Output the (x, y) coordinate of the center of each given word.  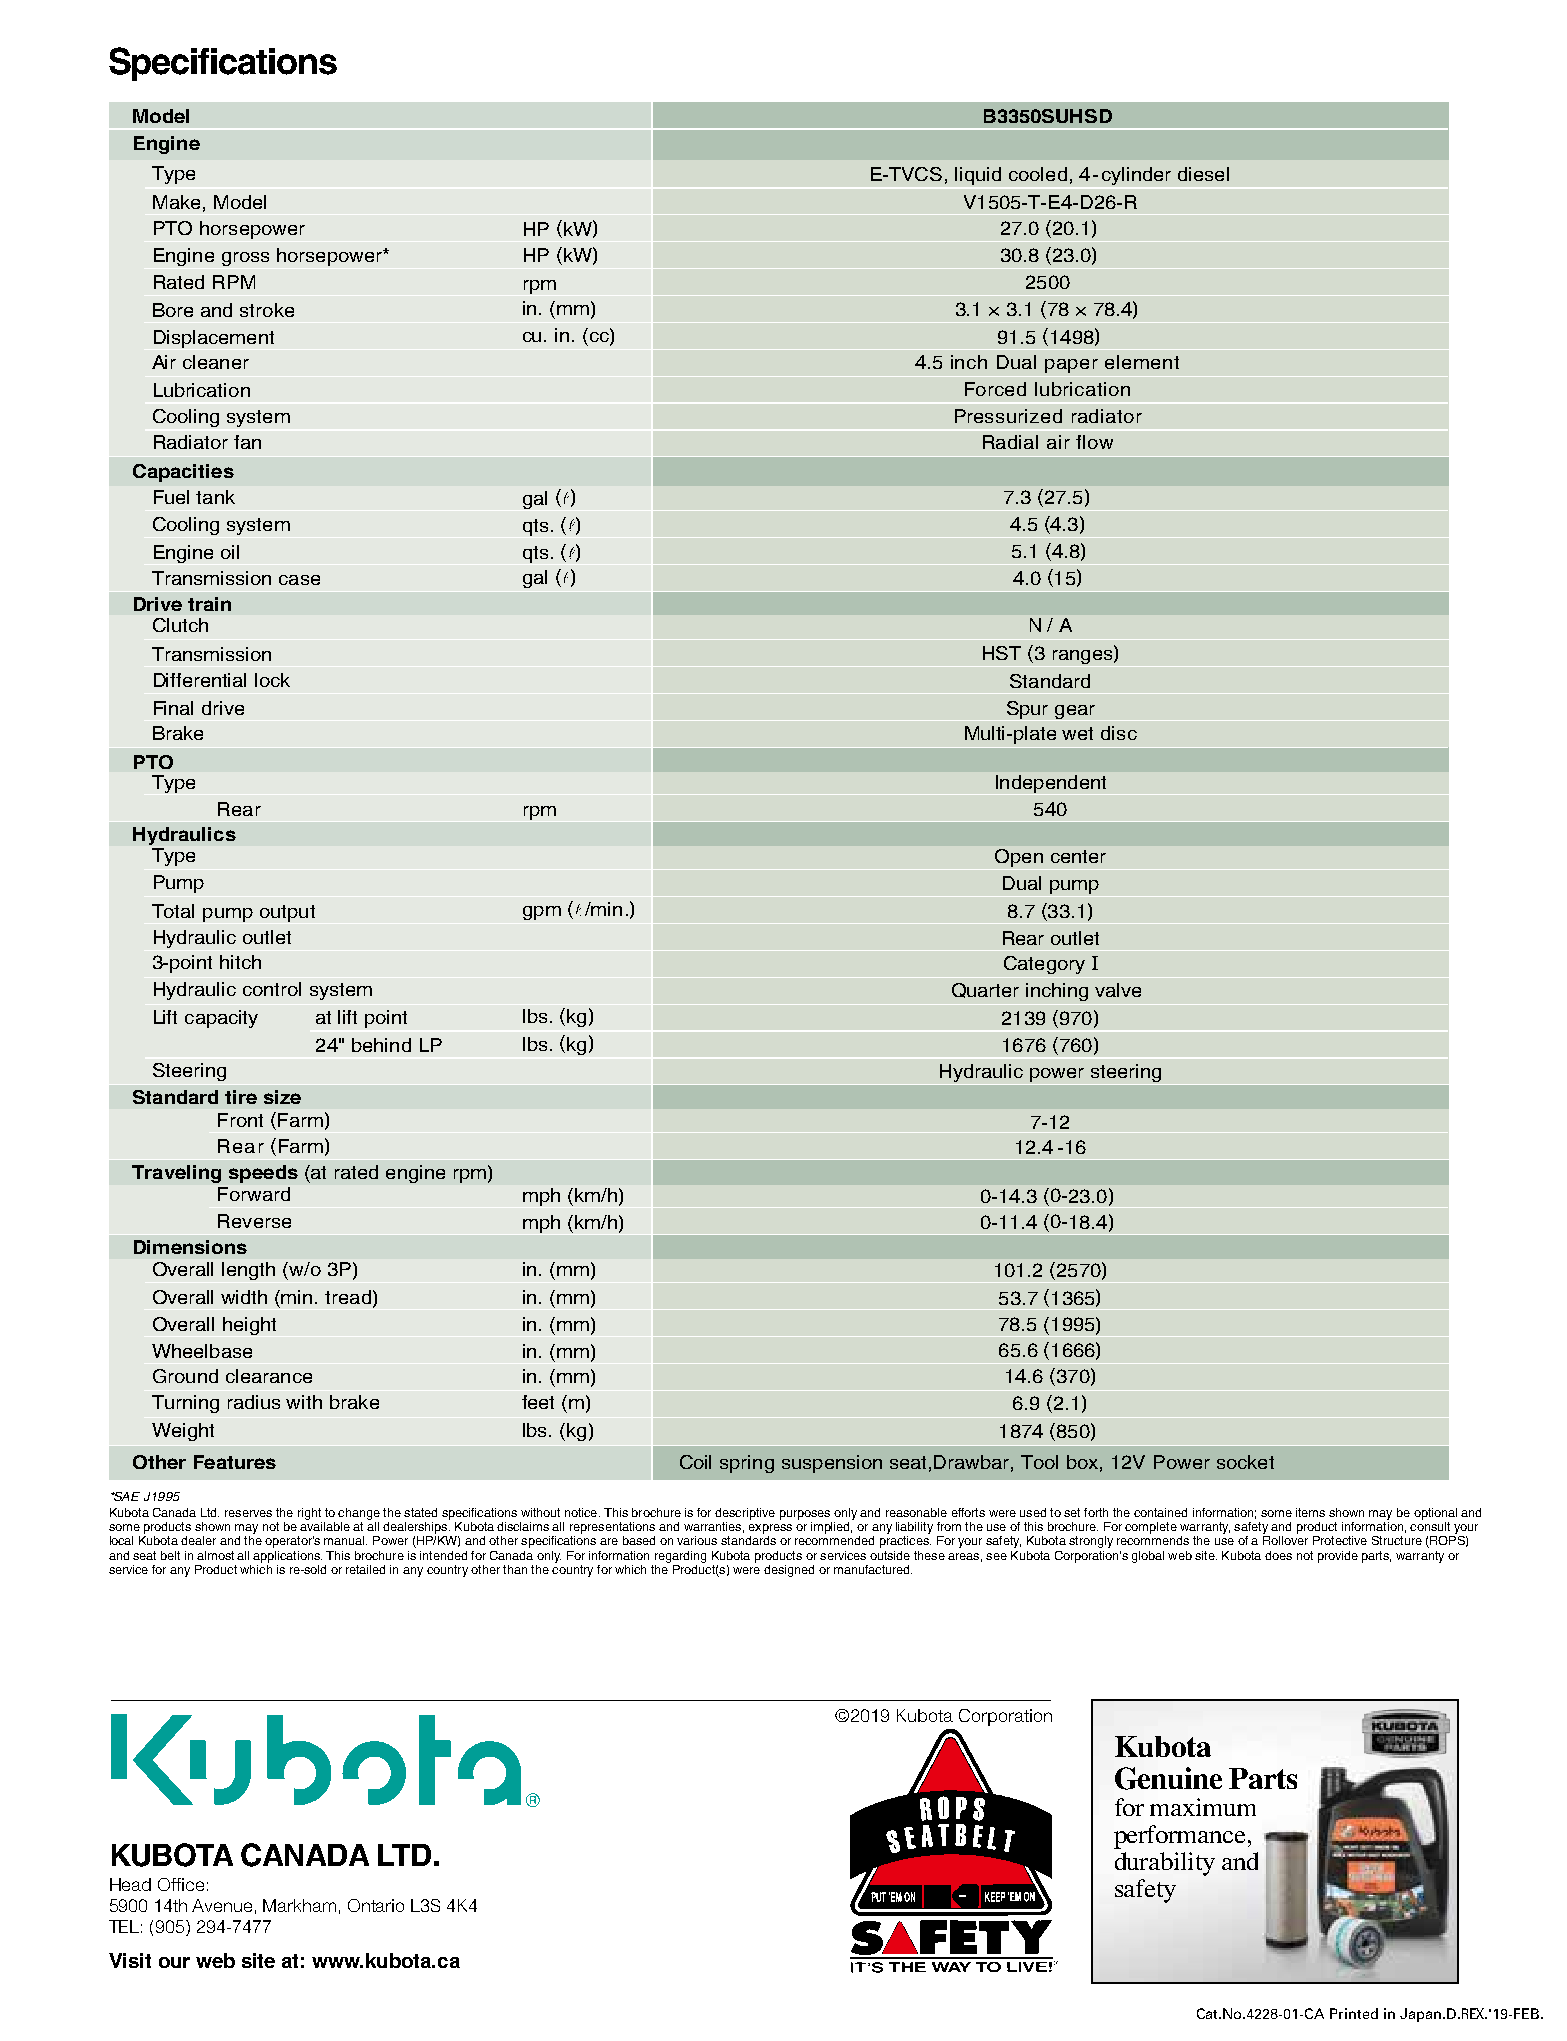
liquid (978, 176)
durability (1165, 1864)
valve (1118, 990)
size (282, 1097)
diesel (1203, 174)
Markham (299, 1905)
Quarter (985, 990)
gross (245, 259)
